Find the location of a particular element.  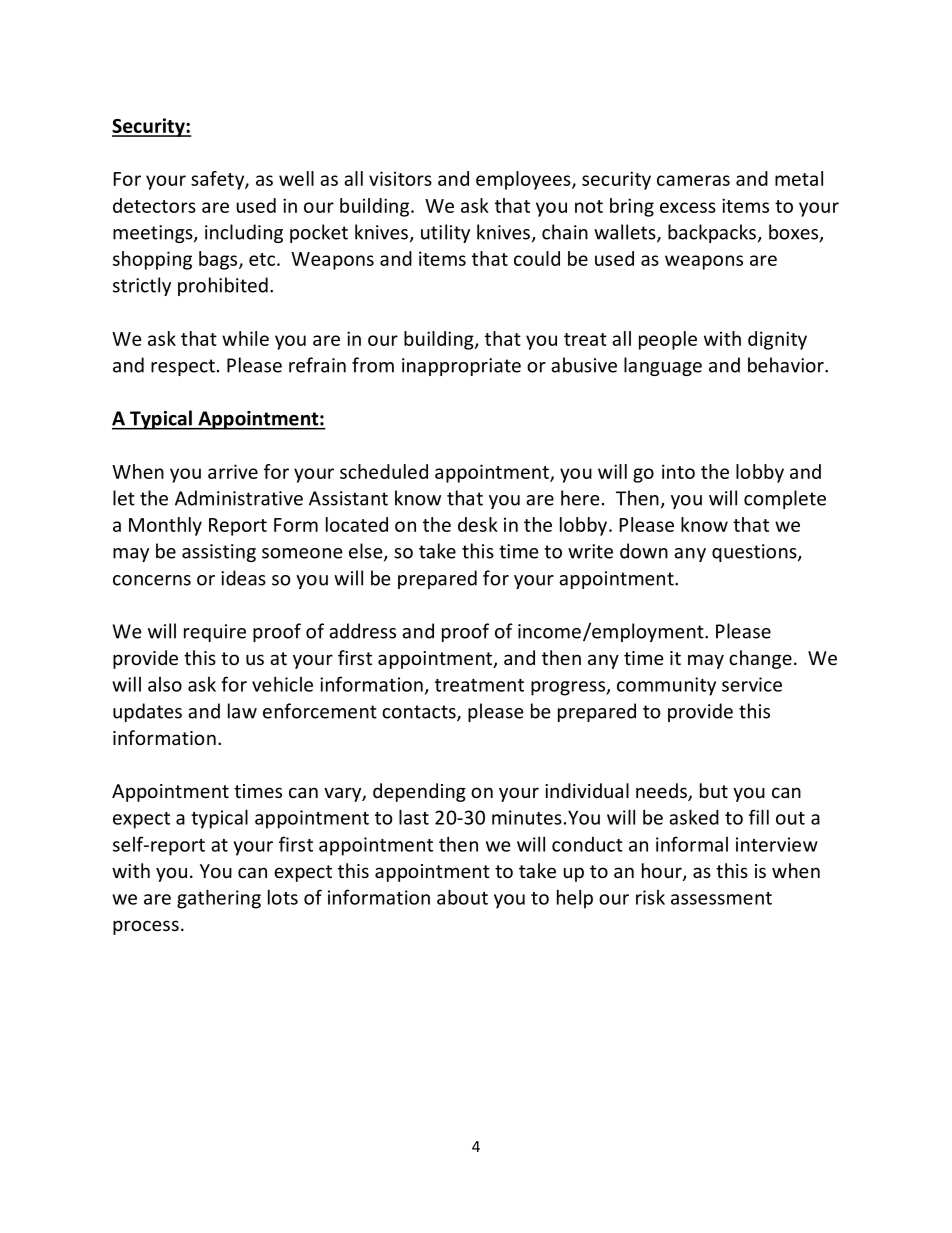

assessment is located at coordinates (721, 898).
